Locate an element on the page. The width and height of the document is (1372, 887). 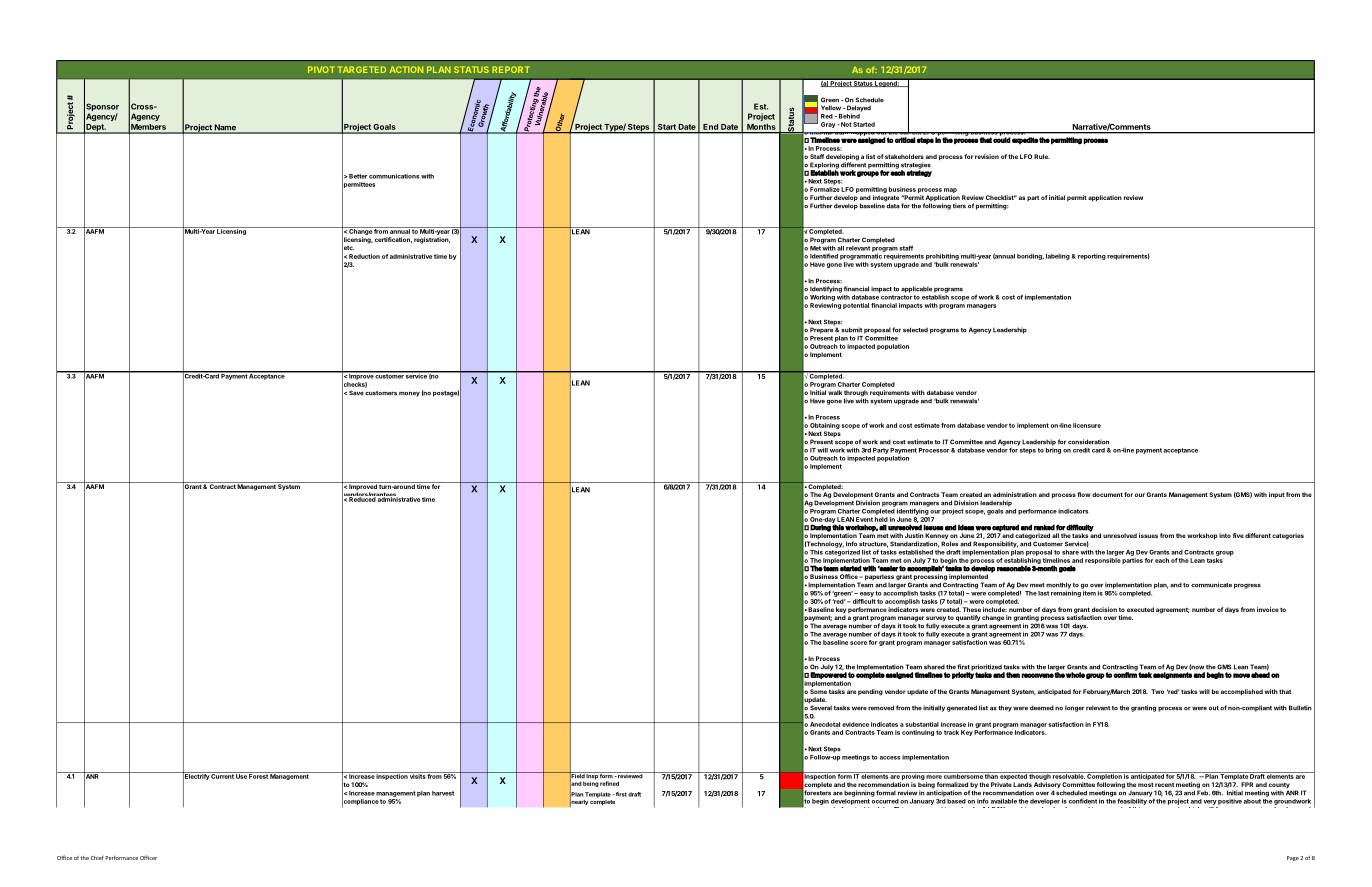
Save is located at coordinates (356, 393).
